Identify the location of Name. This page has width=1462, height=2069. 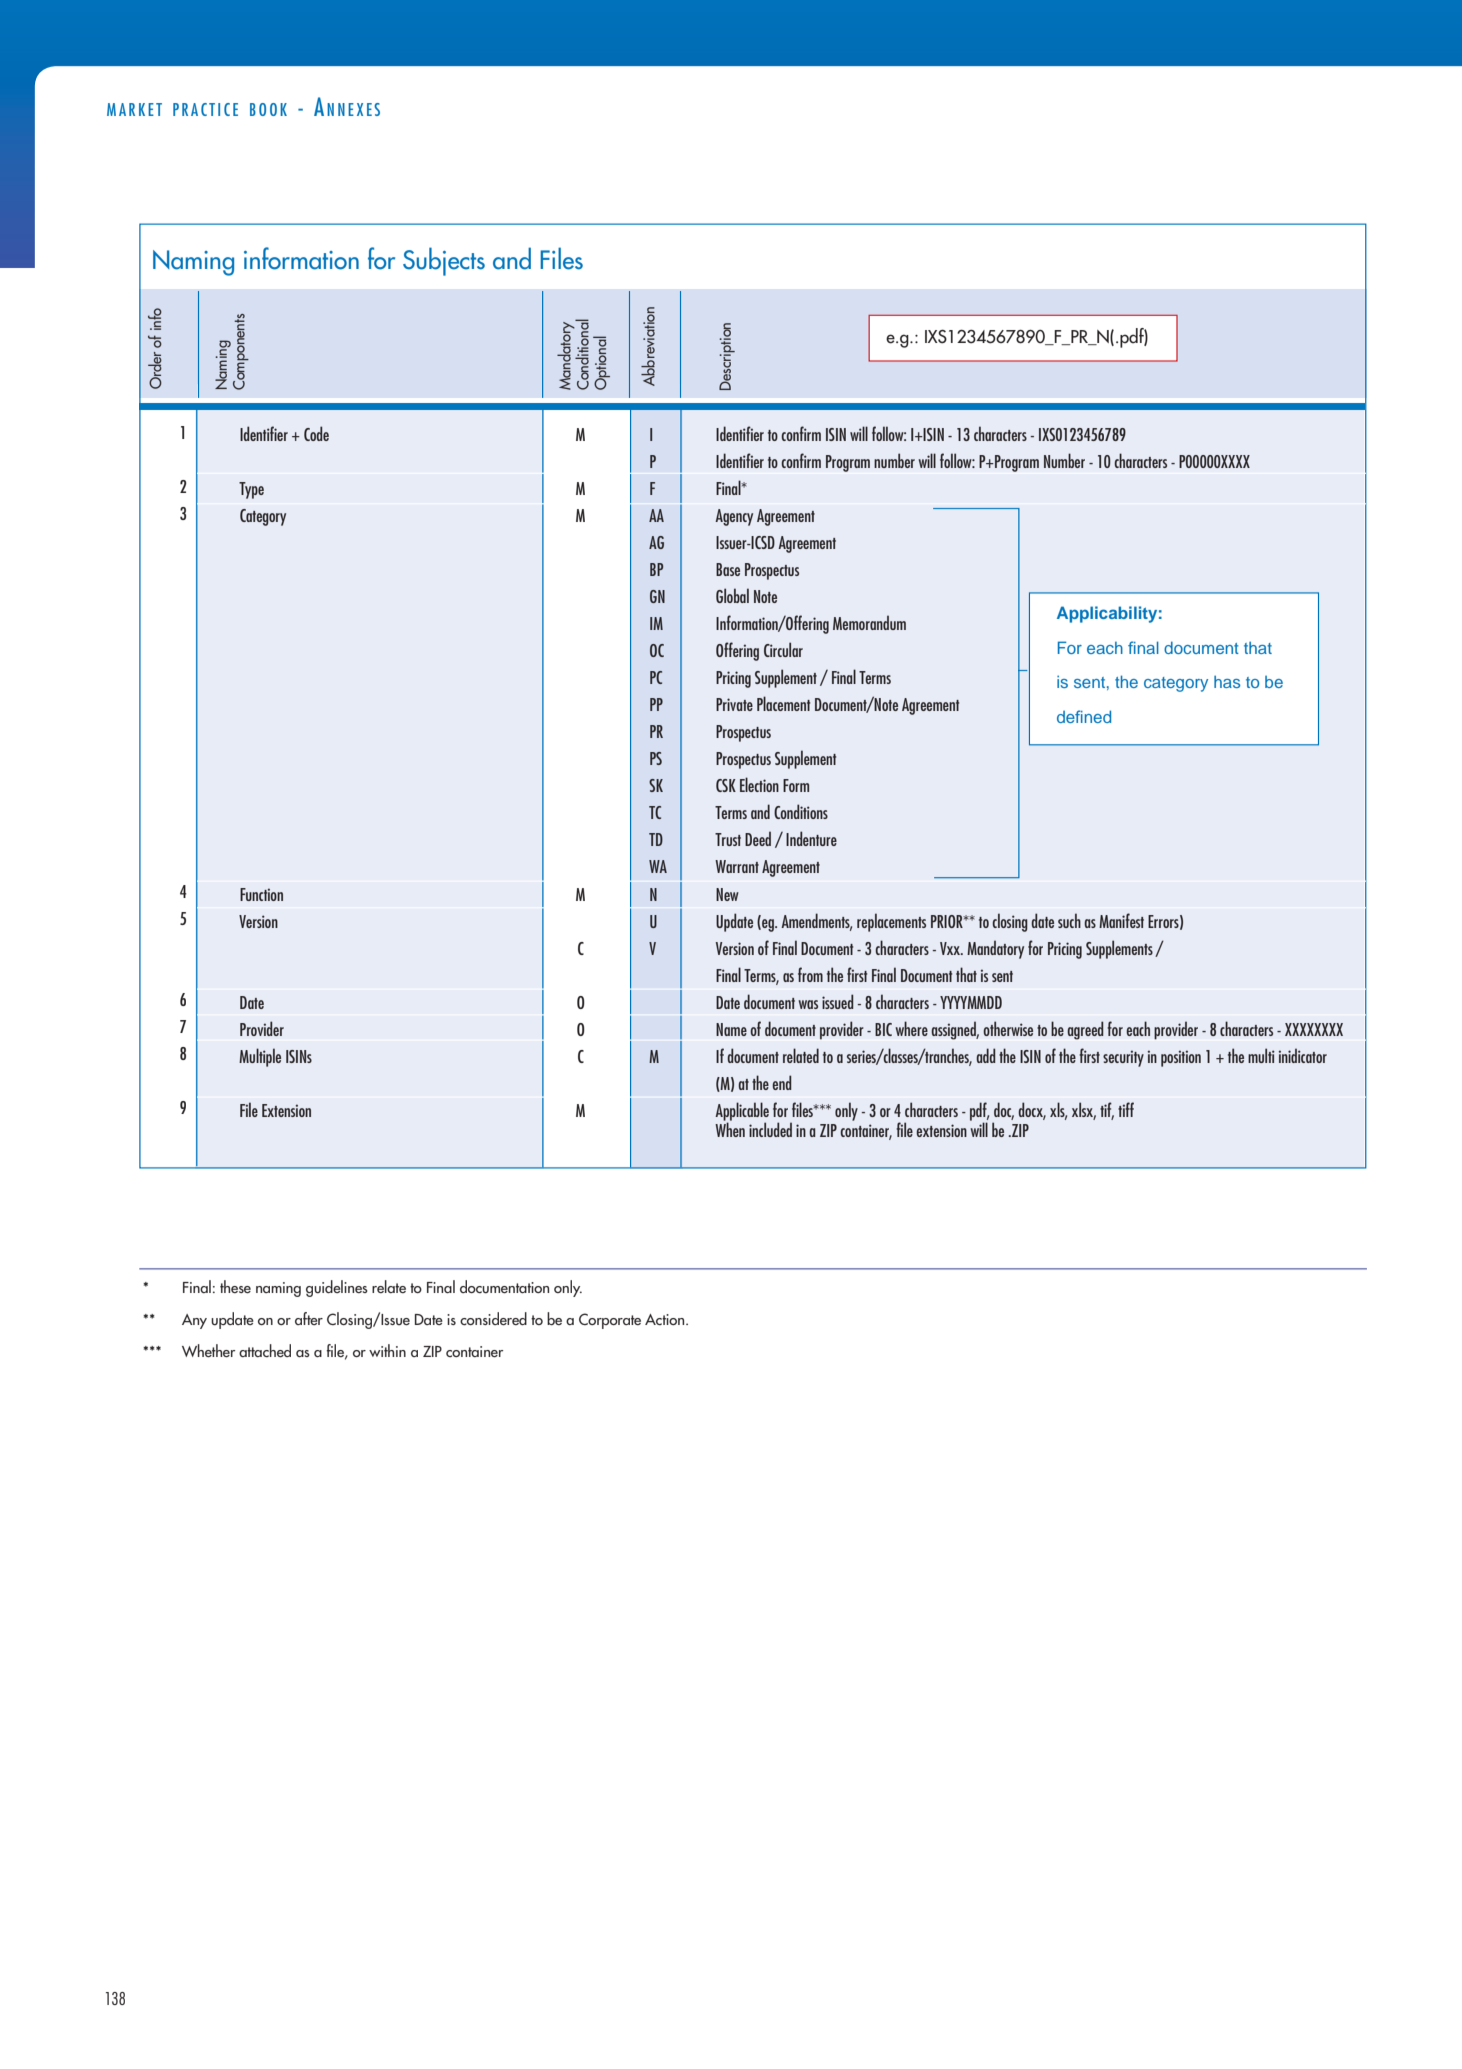
(731, 1029).
